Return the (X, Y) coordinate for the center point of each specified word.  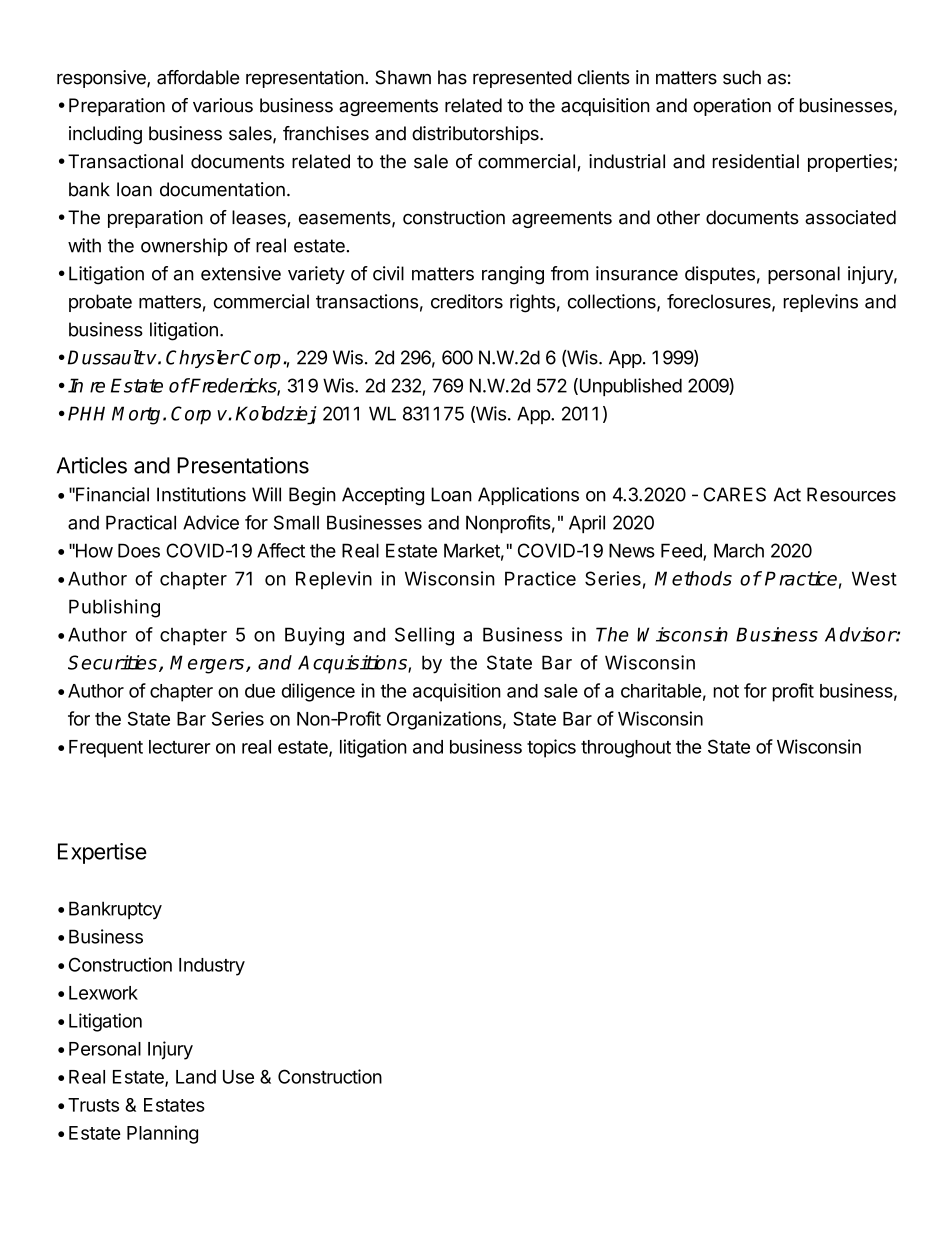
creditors (467, 301)
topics (551, 748)
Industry (212, 967)
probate (100, 303)
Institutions (201, 494)
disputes (720, 275)
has (452, 77)
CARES (734, 494)
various (223, 105)
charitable (661, 690)
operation (732, 107)
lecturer (180, 747)
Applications (528, 496)
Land (196, 1077)
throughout (626, 749)
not (726, 691)
